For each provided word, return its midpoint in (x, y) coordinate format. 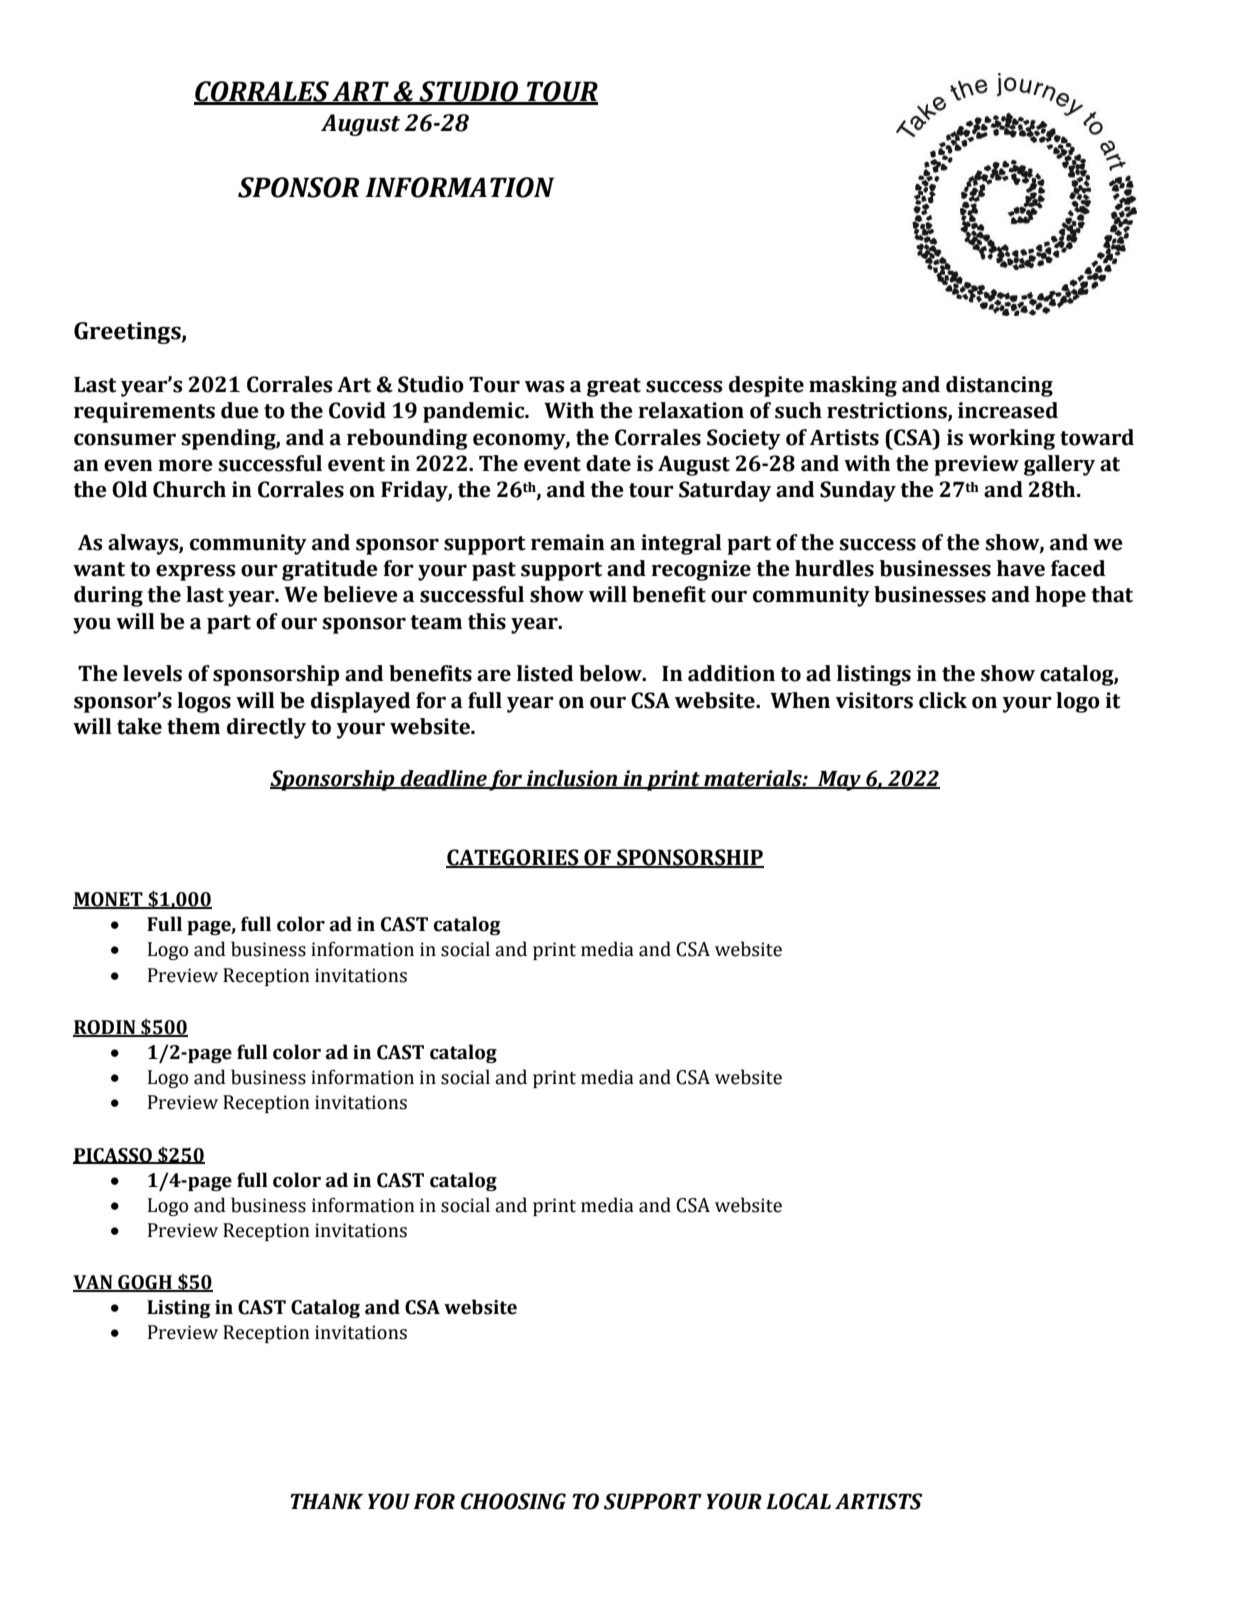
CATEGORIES (513, 858)
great (614, 387)
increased (1008, 410)
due (240, 410)
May (839, 781)
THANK (326, 1501)
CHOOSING (513, 1501)
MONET (109, 900)
